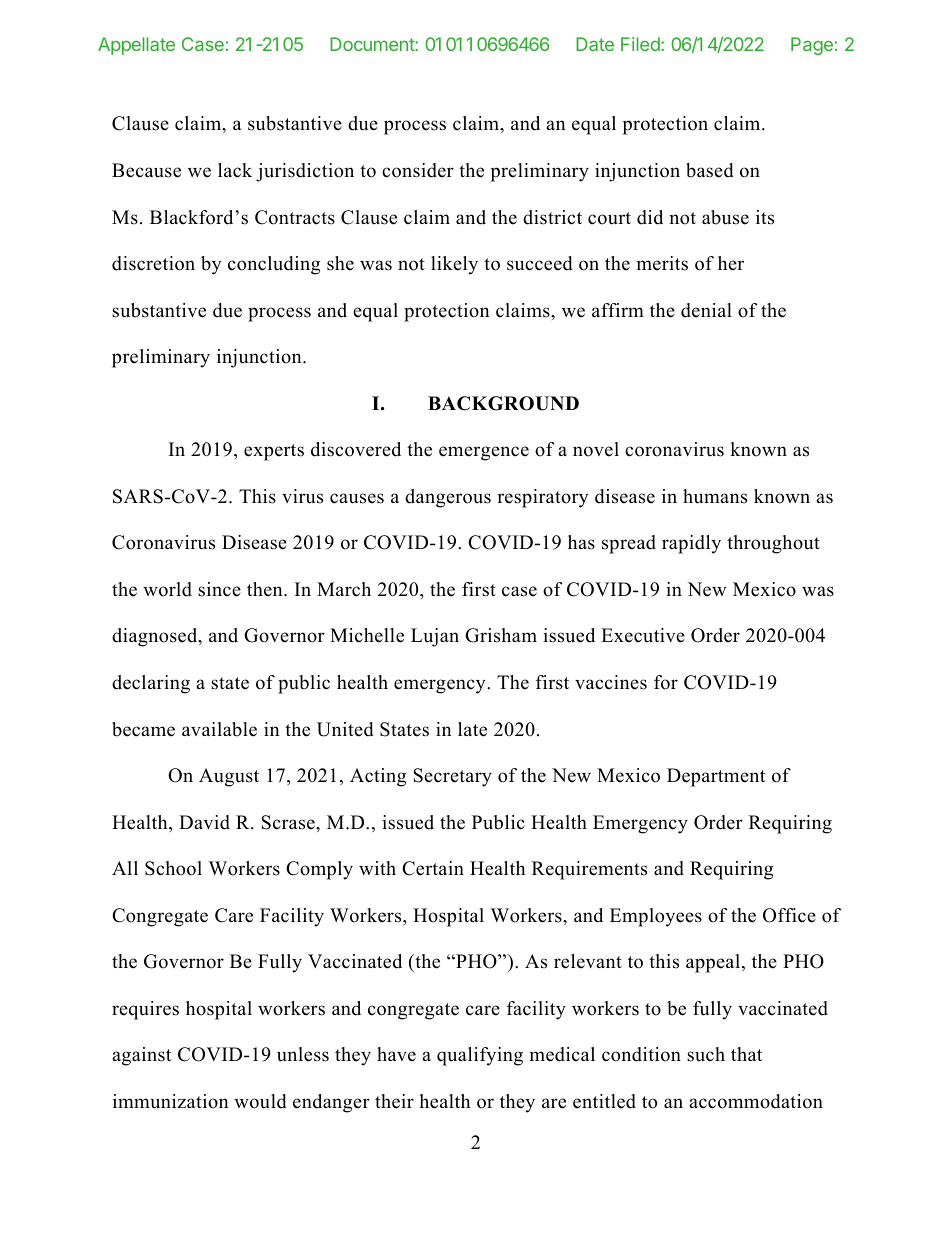 This page has width=952, height=1233. Describe the element at coordinates (716, 777) in the page. I see `Department` at that location.
